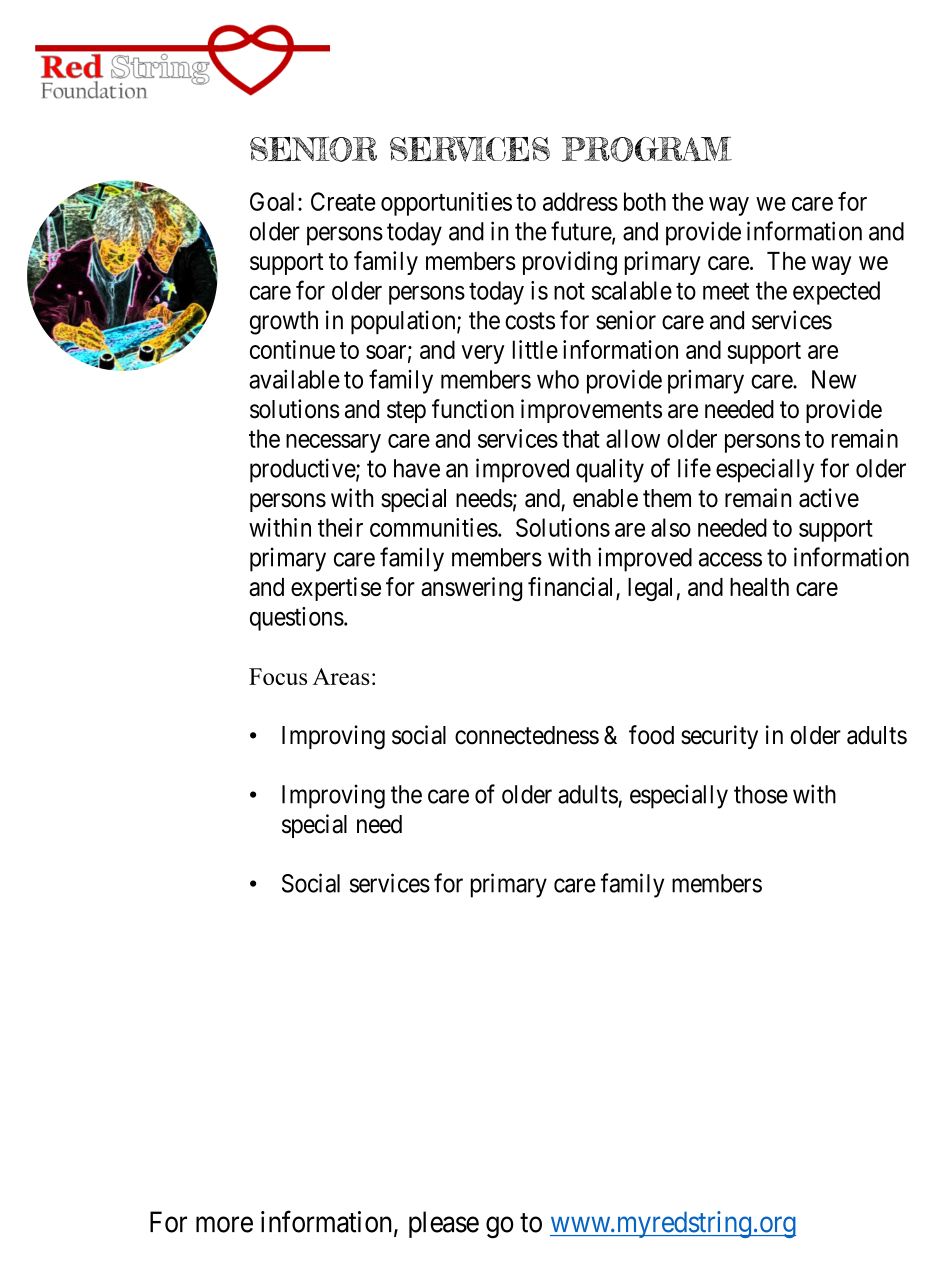 This page has height=1270, width=952. Describe the element at coordinates (761, 794) in the page. I see `those` at that location.
